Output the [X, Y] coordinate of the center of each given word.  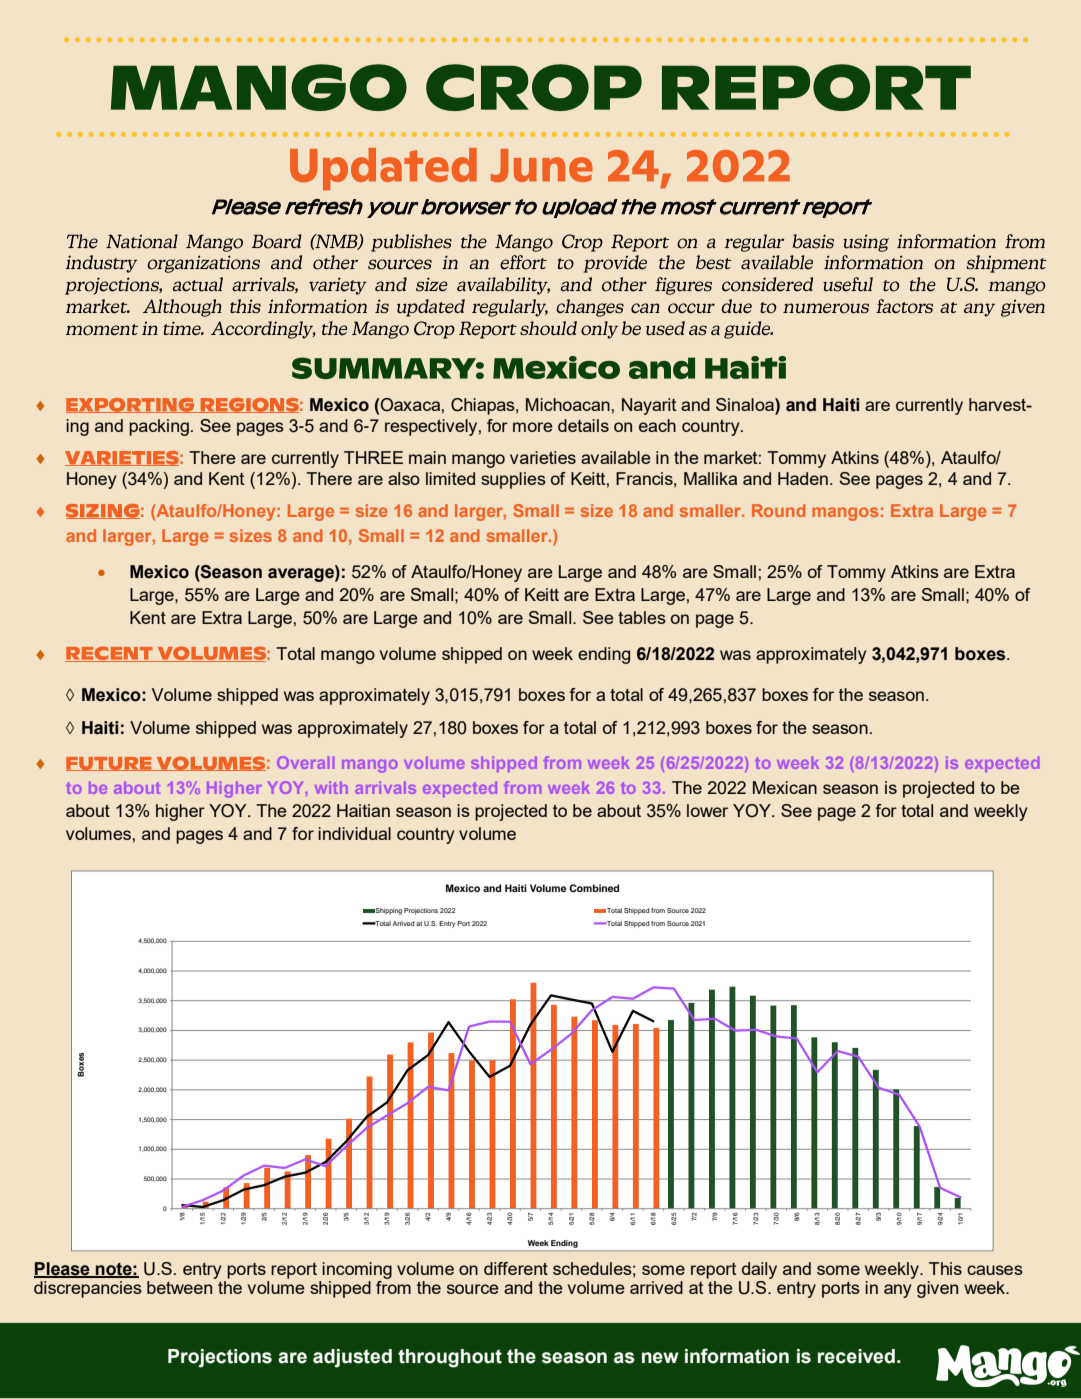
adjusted [352, 1358]
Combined [594, 888]
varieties [543, 457]
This [945, 1268]
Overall [305, 762]
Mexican [785, 787]
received [856, 1356]
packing [159, 427]
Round [778, 510]
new [660, 1358]
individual [354, 833]
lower [707, 810]
